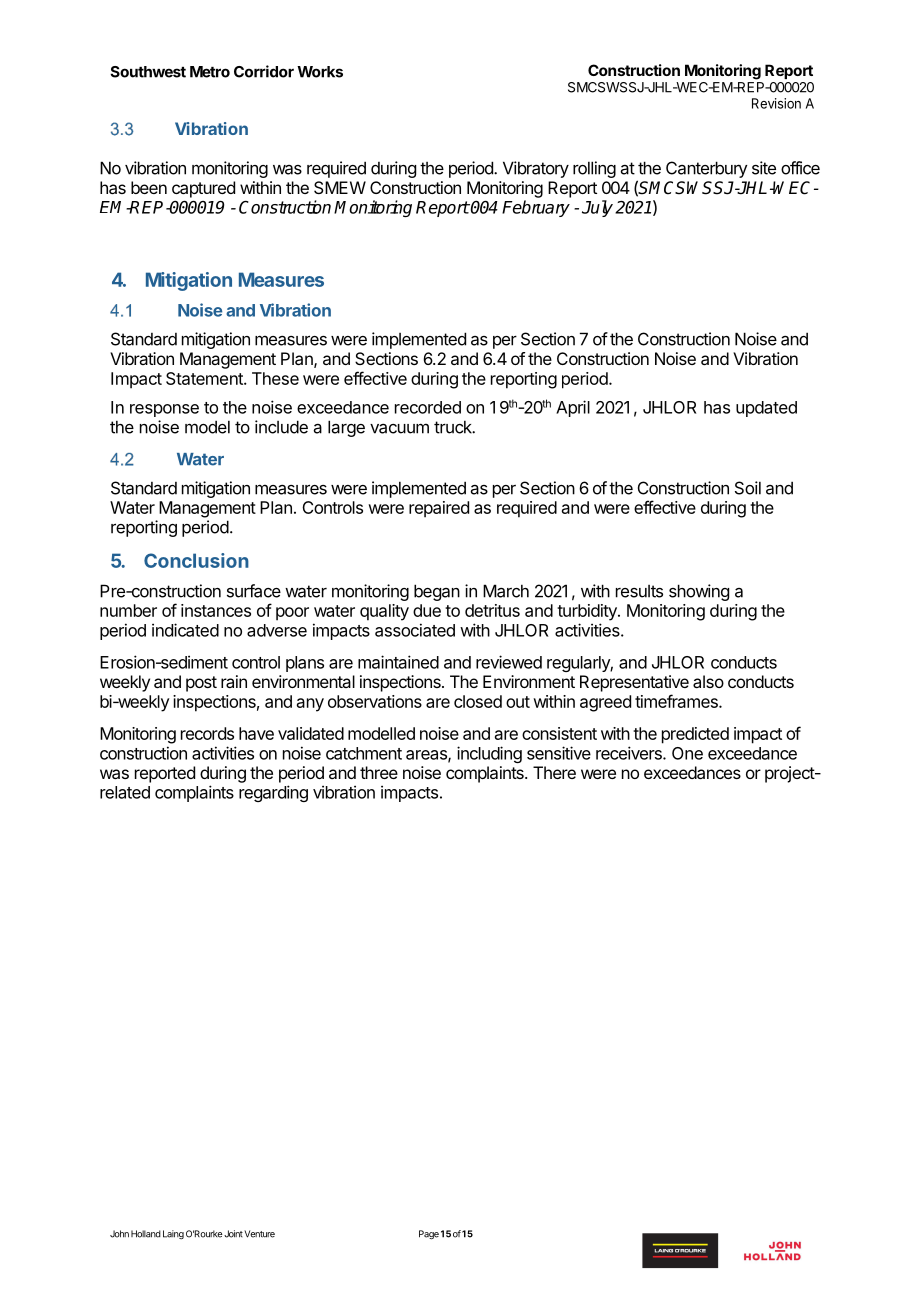  I want to click on Soil, so click(748, 488).
